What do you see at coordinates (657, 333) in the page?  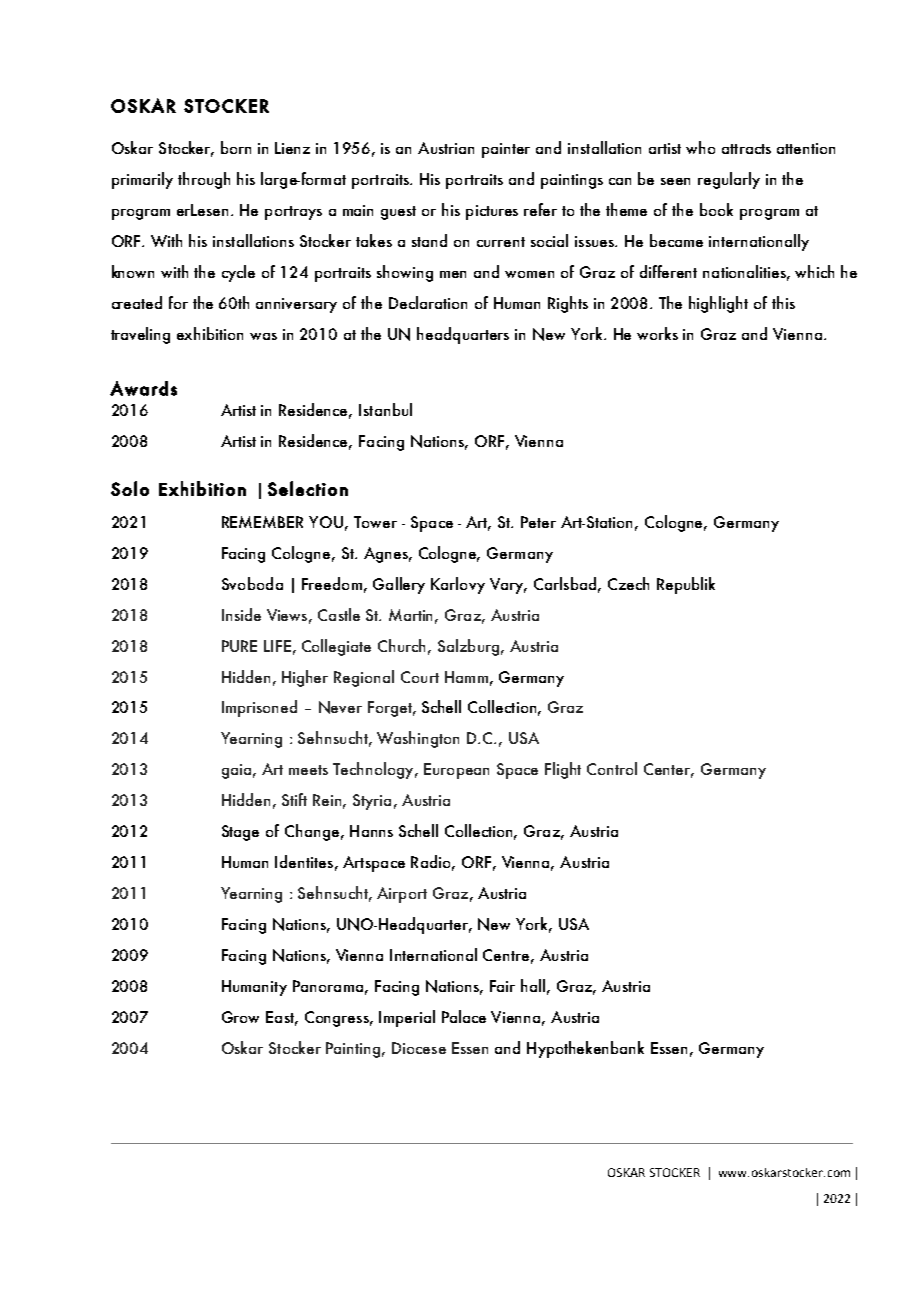 I see `works` at bounding box center [657, 333].
